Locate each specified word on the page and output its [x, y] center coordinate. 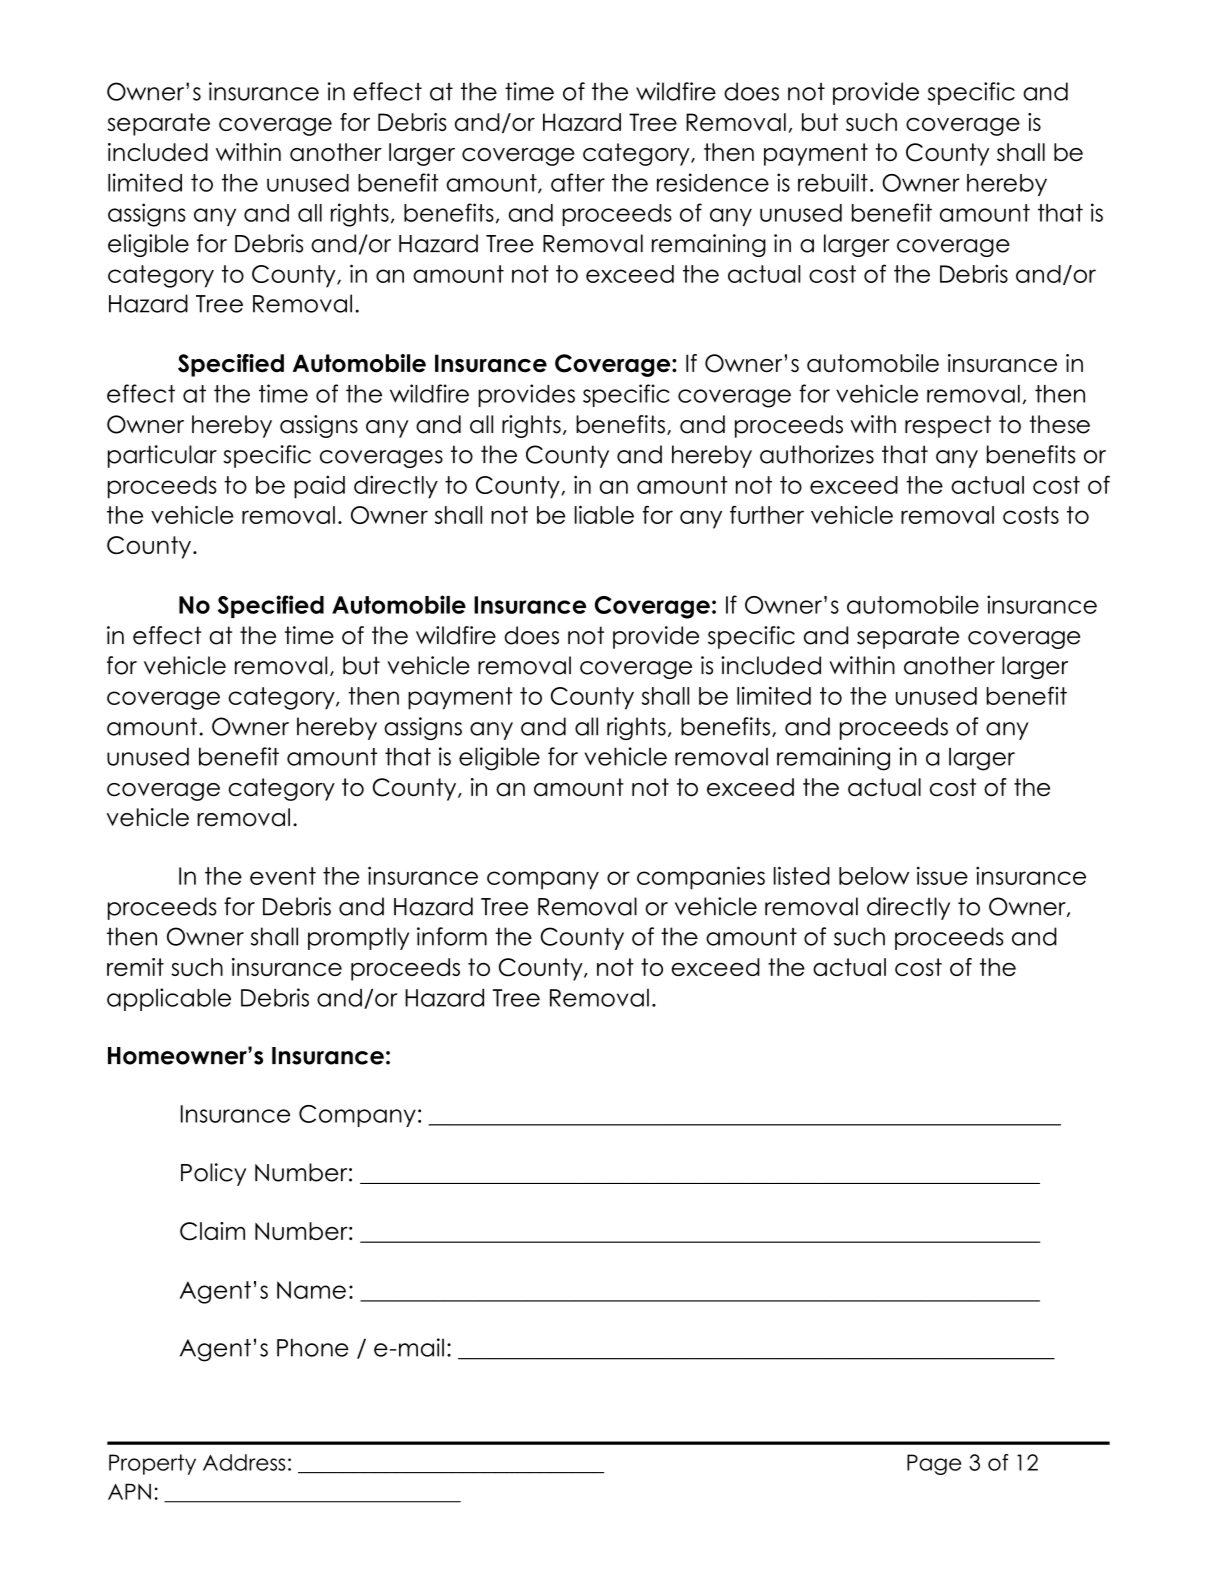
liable [604, 515]
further [767, 514]
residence [713, 182]
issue [942, 875]
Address [244, 1462]
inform [452, 936]
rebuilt [833, 182]
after [578, 182]
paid [319, 487]
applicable [169, 999]
